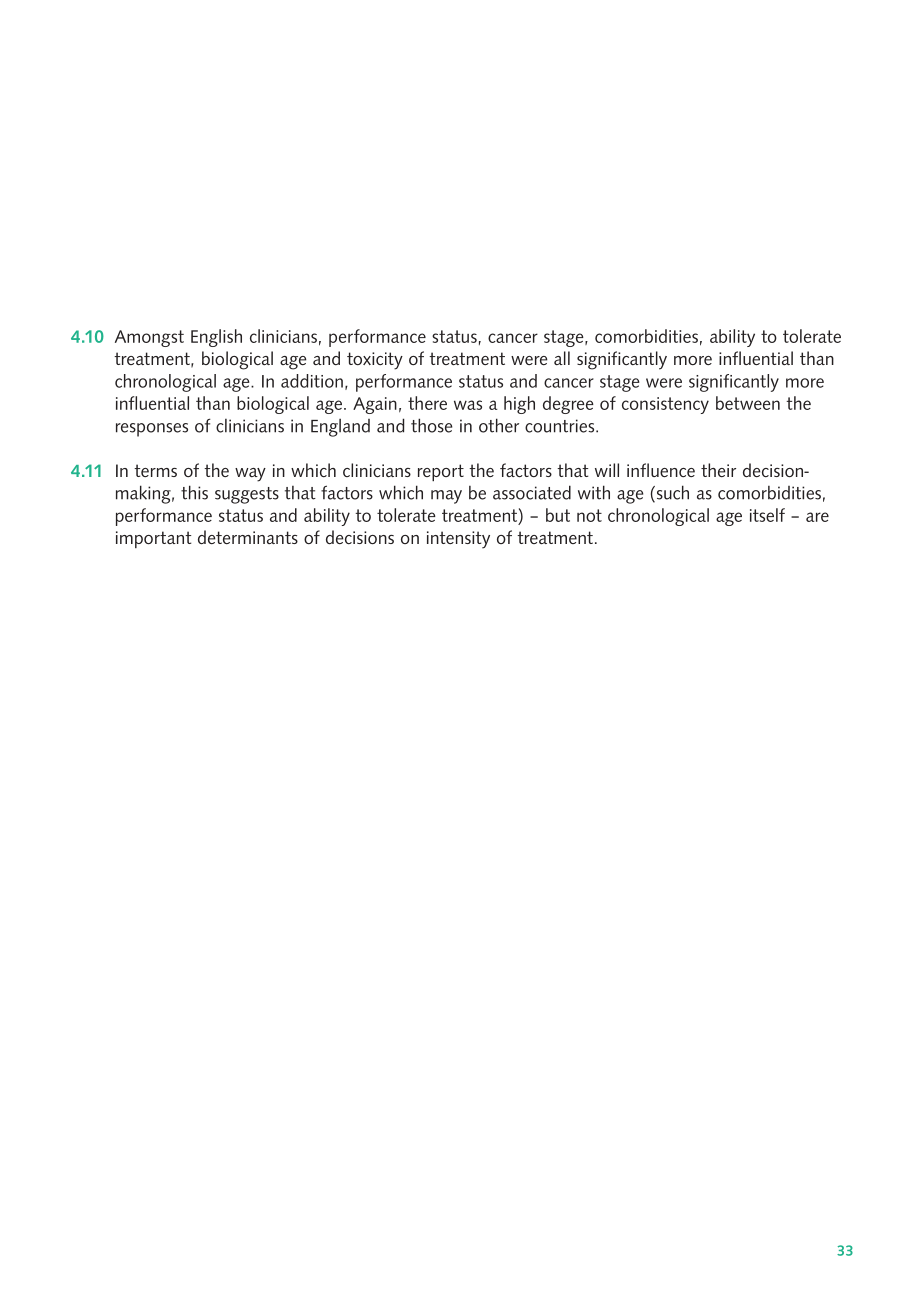 This page has width=924, height=1308. I want to click on toxicity, so click(375, 361).
